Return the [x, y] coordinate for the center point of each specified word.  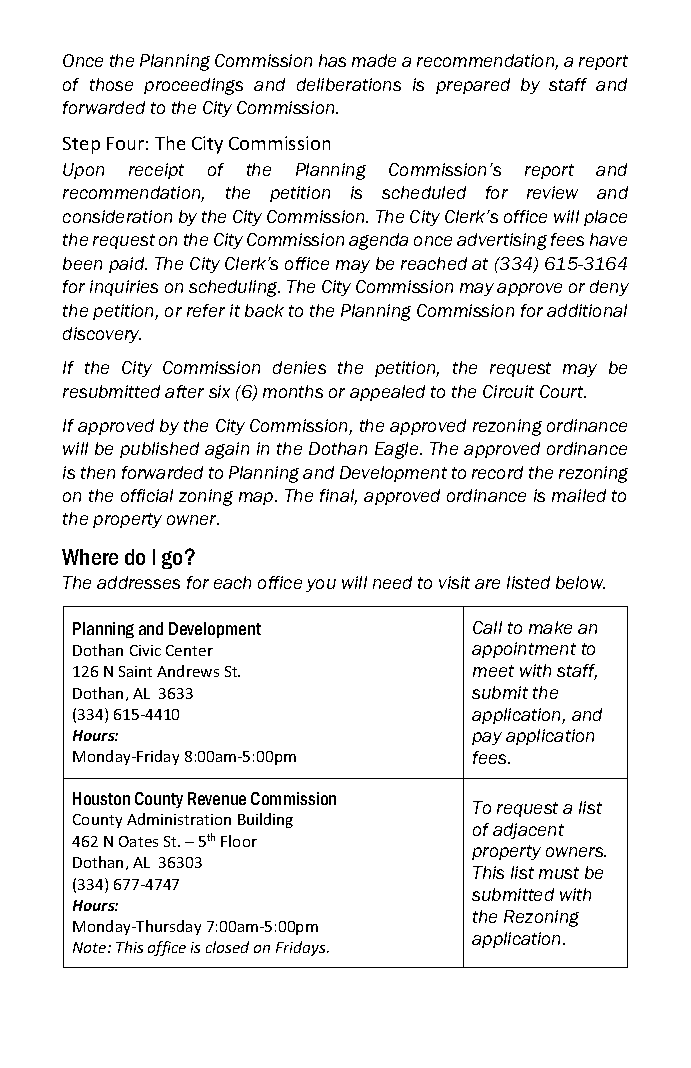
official [147, 495]
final [338, 497]
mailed [579, 495]
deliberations [349, 84]
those [111, 84]
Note [91, 947]
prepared [473, 86]
